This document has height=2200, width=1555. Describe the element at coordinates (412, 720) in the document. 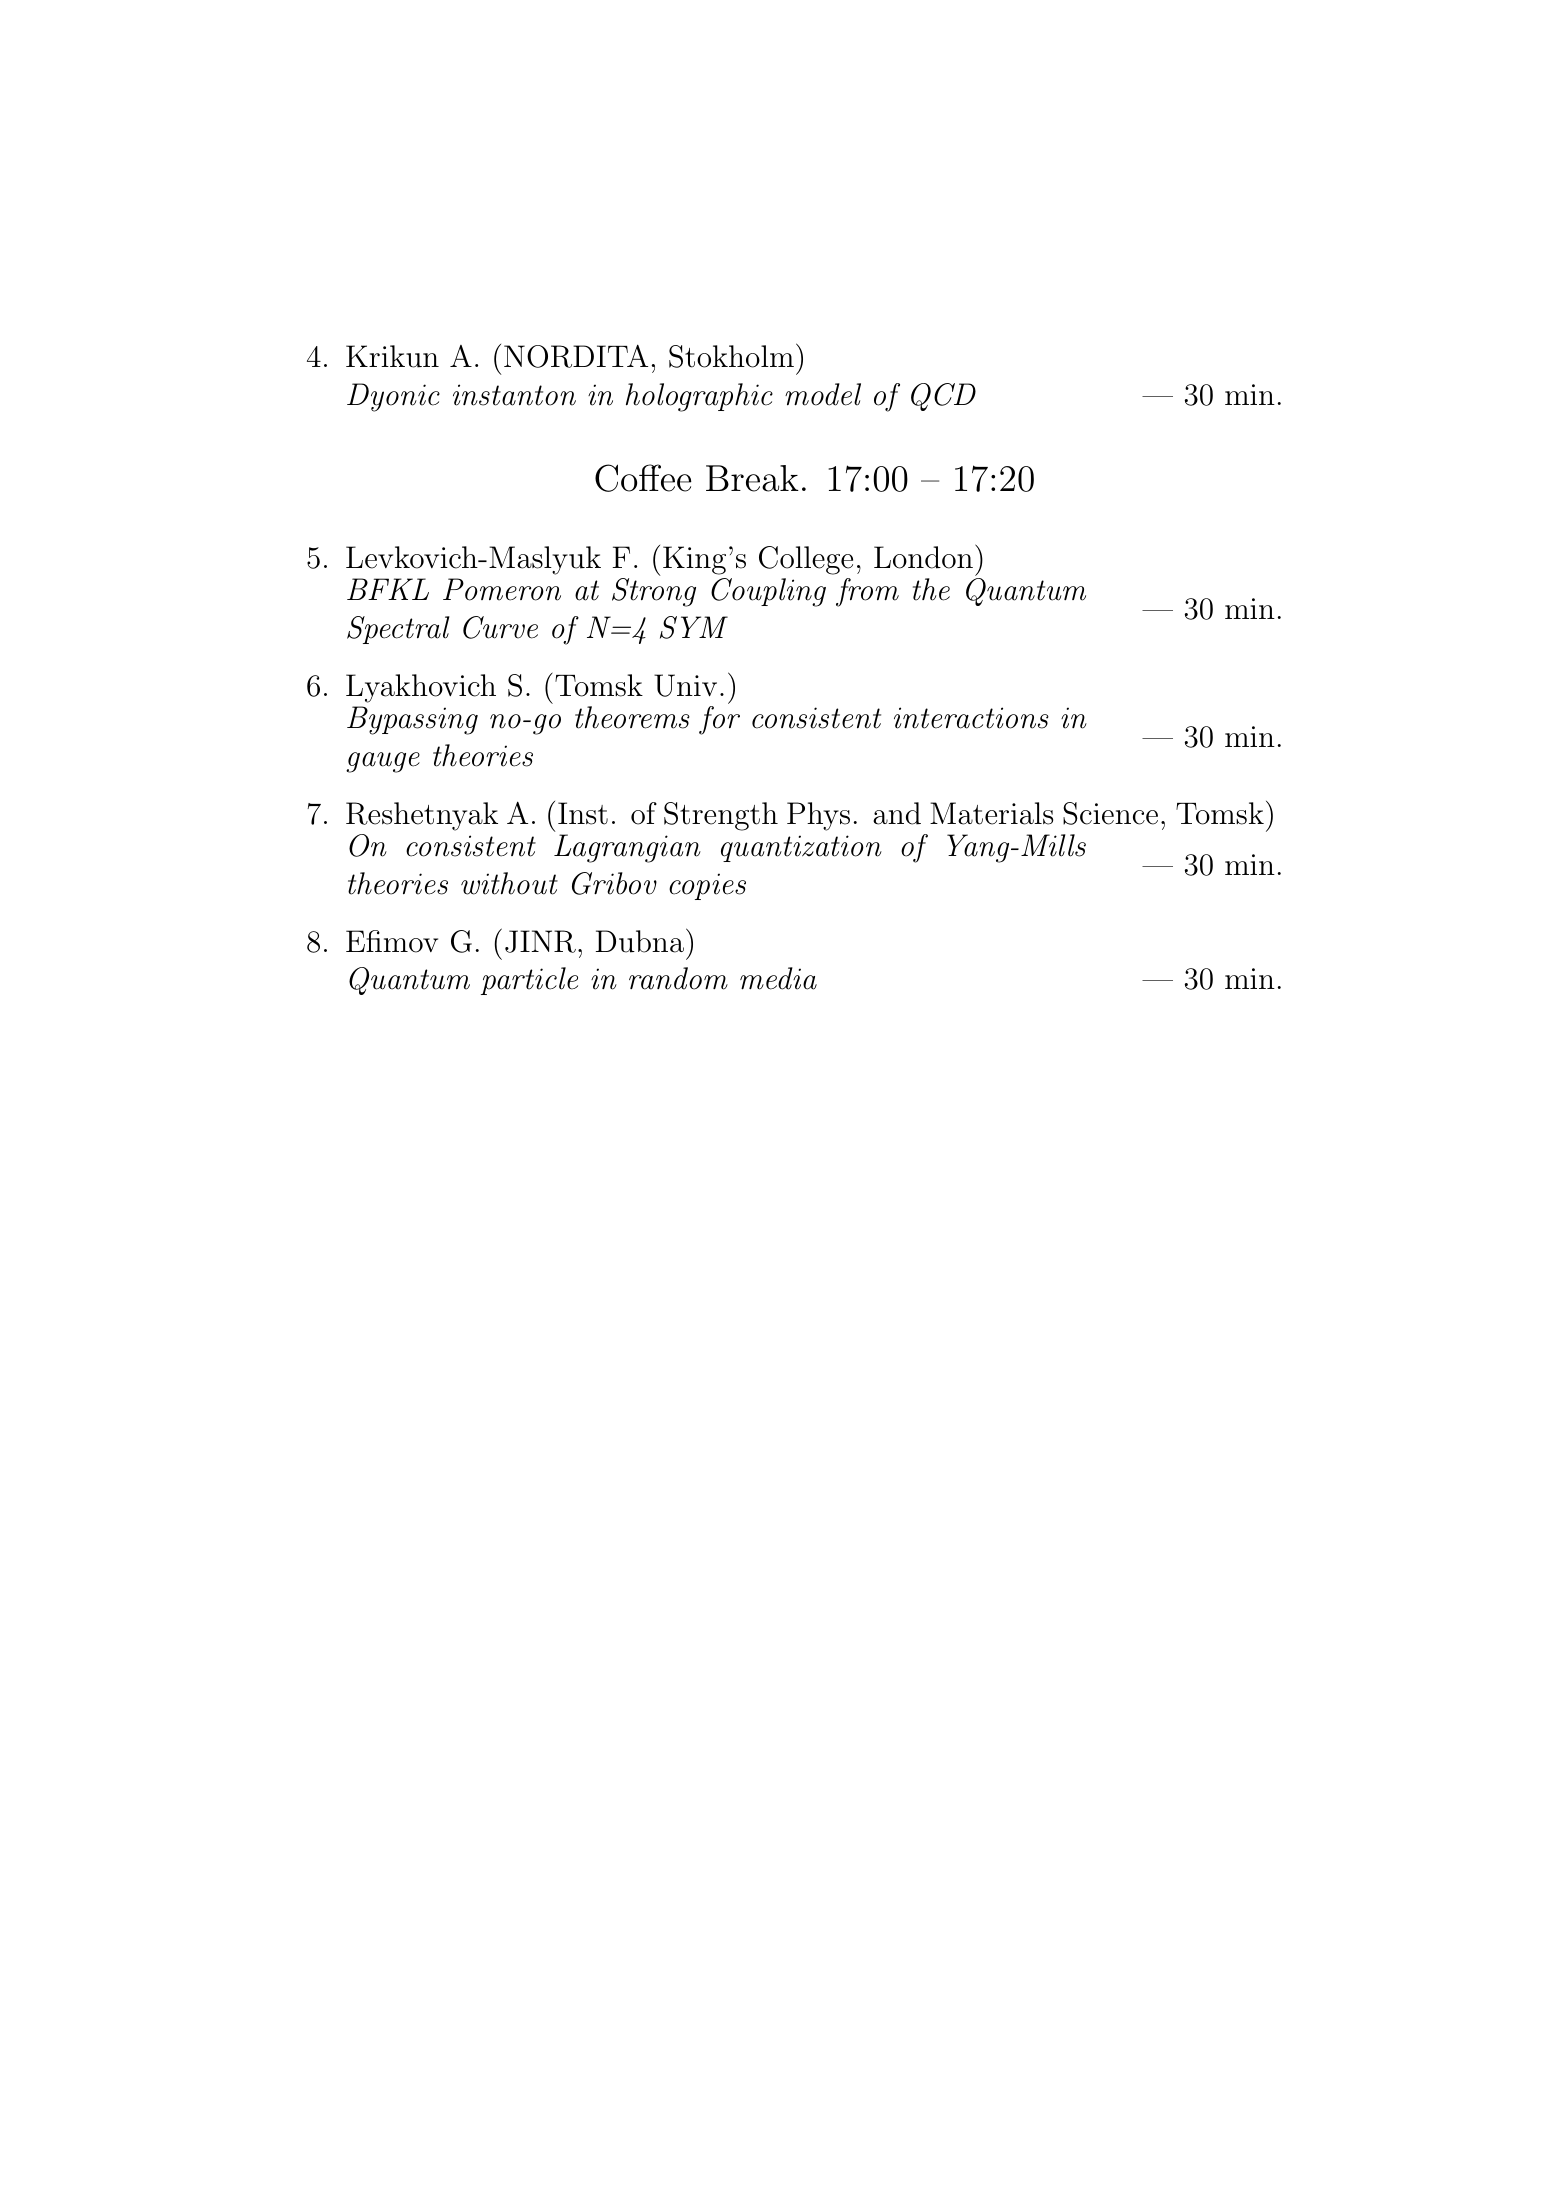

I see `Bypassing` at that location.
